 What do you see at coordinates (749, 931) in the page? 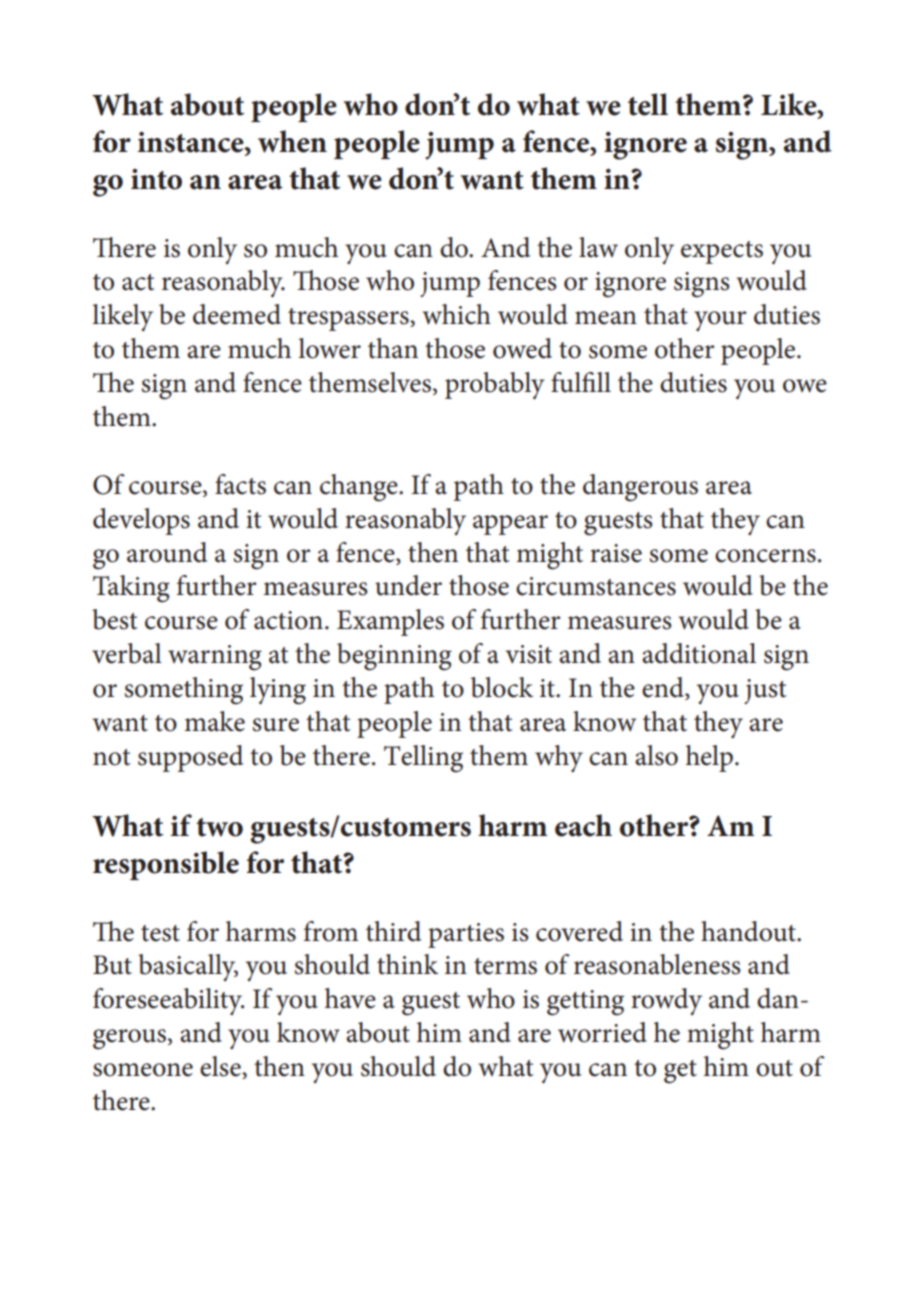
I see `handout` at bounding box center [749, 931].
